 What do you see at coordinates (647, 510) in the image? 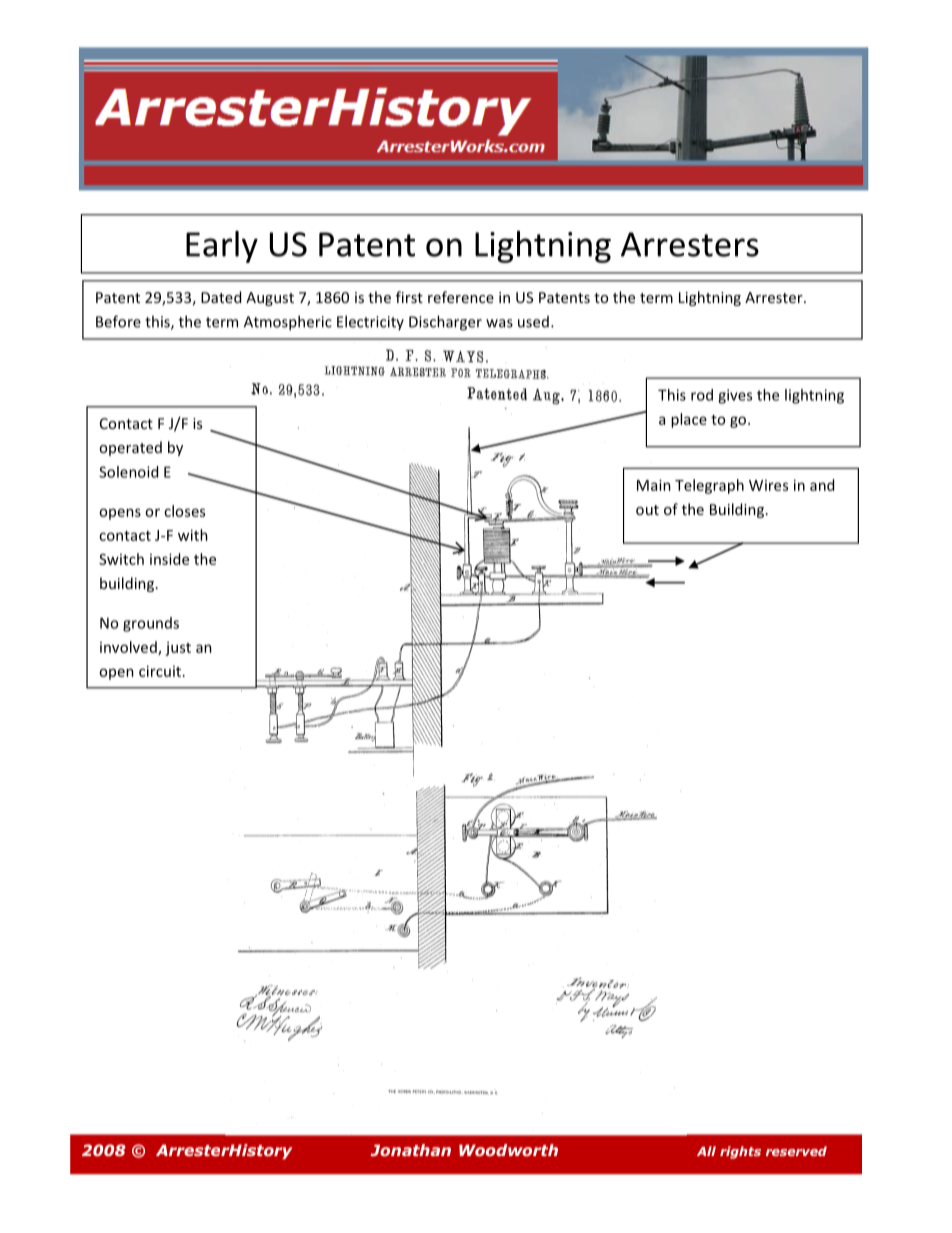
I see `out` at bounding box center [647, 510].
